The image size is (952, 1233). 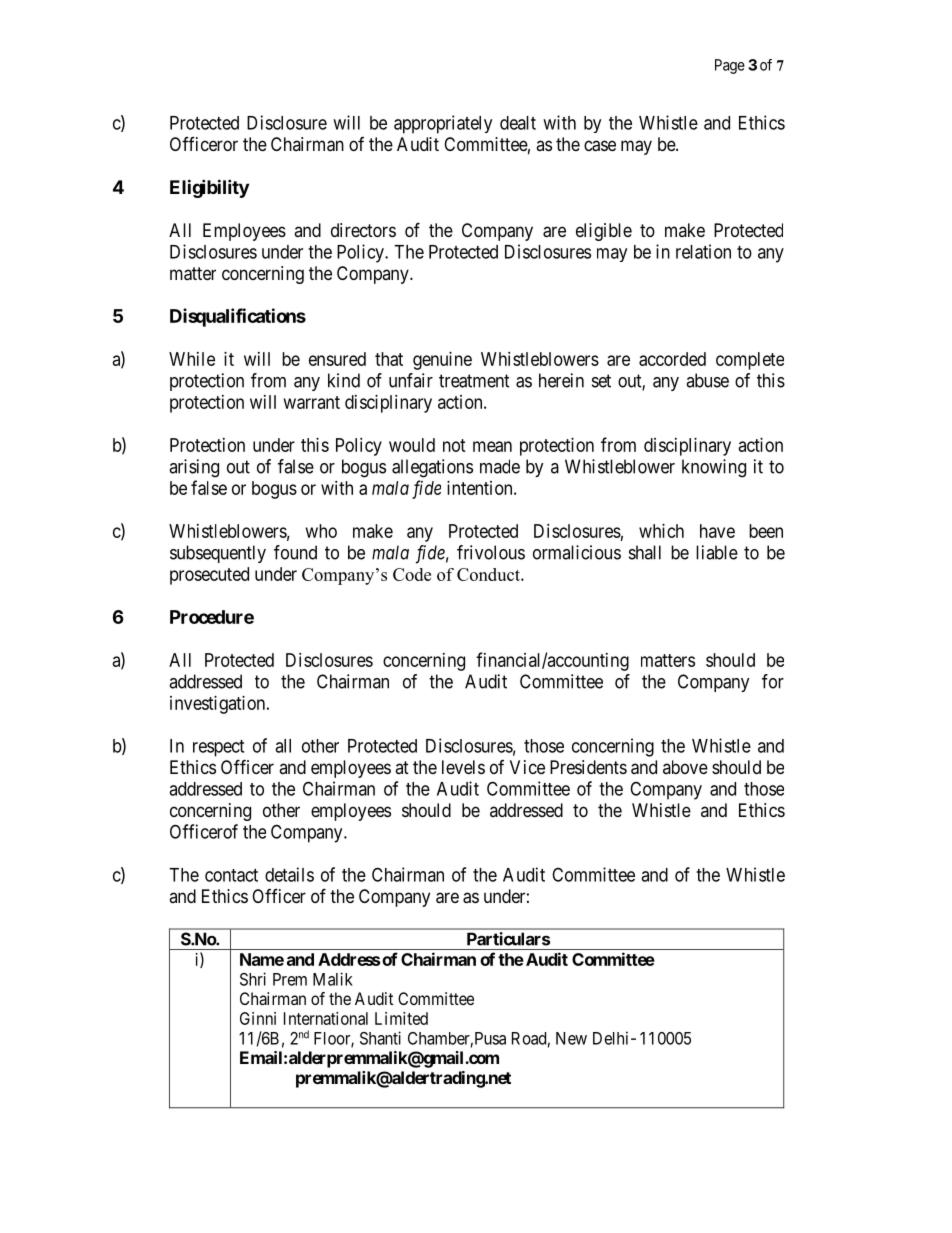 I want to click on investigation, so click(x=219, y=705).
